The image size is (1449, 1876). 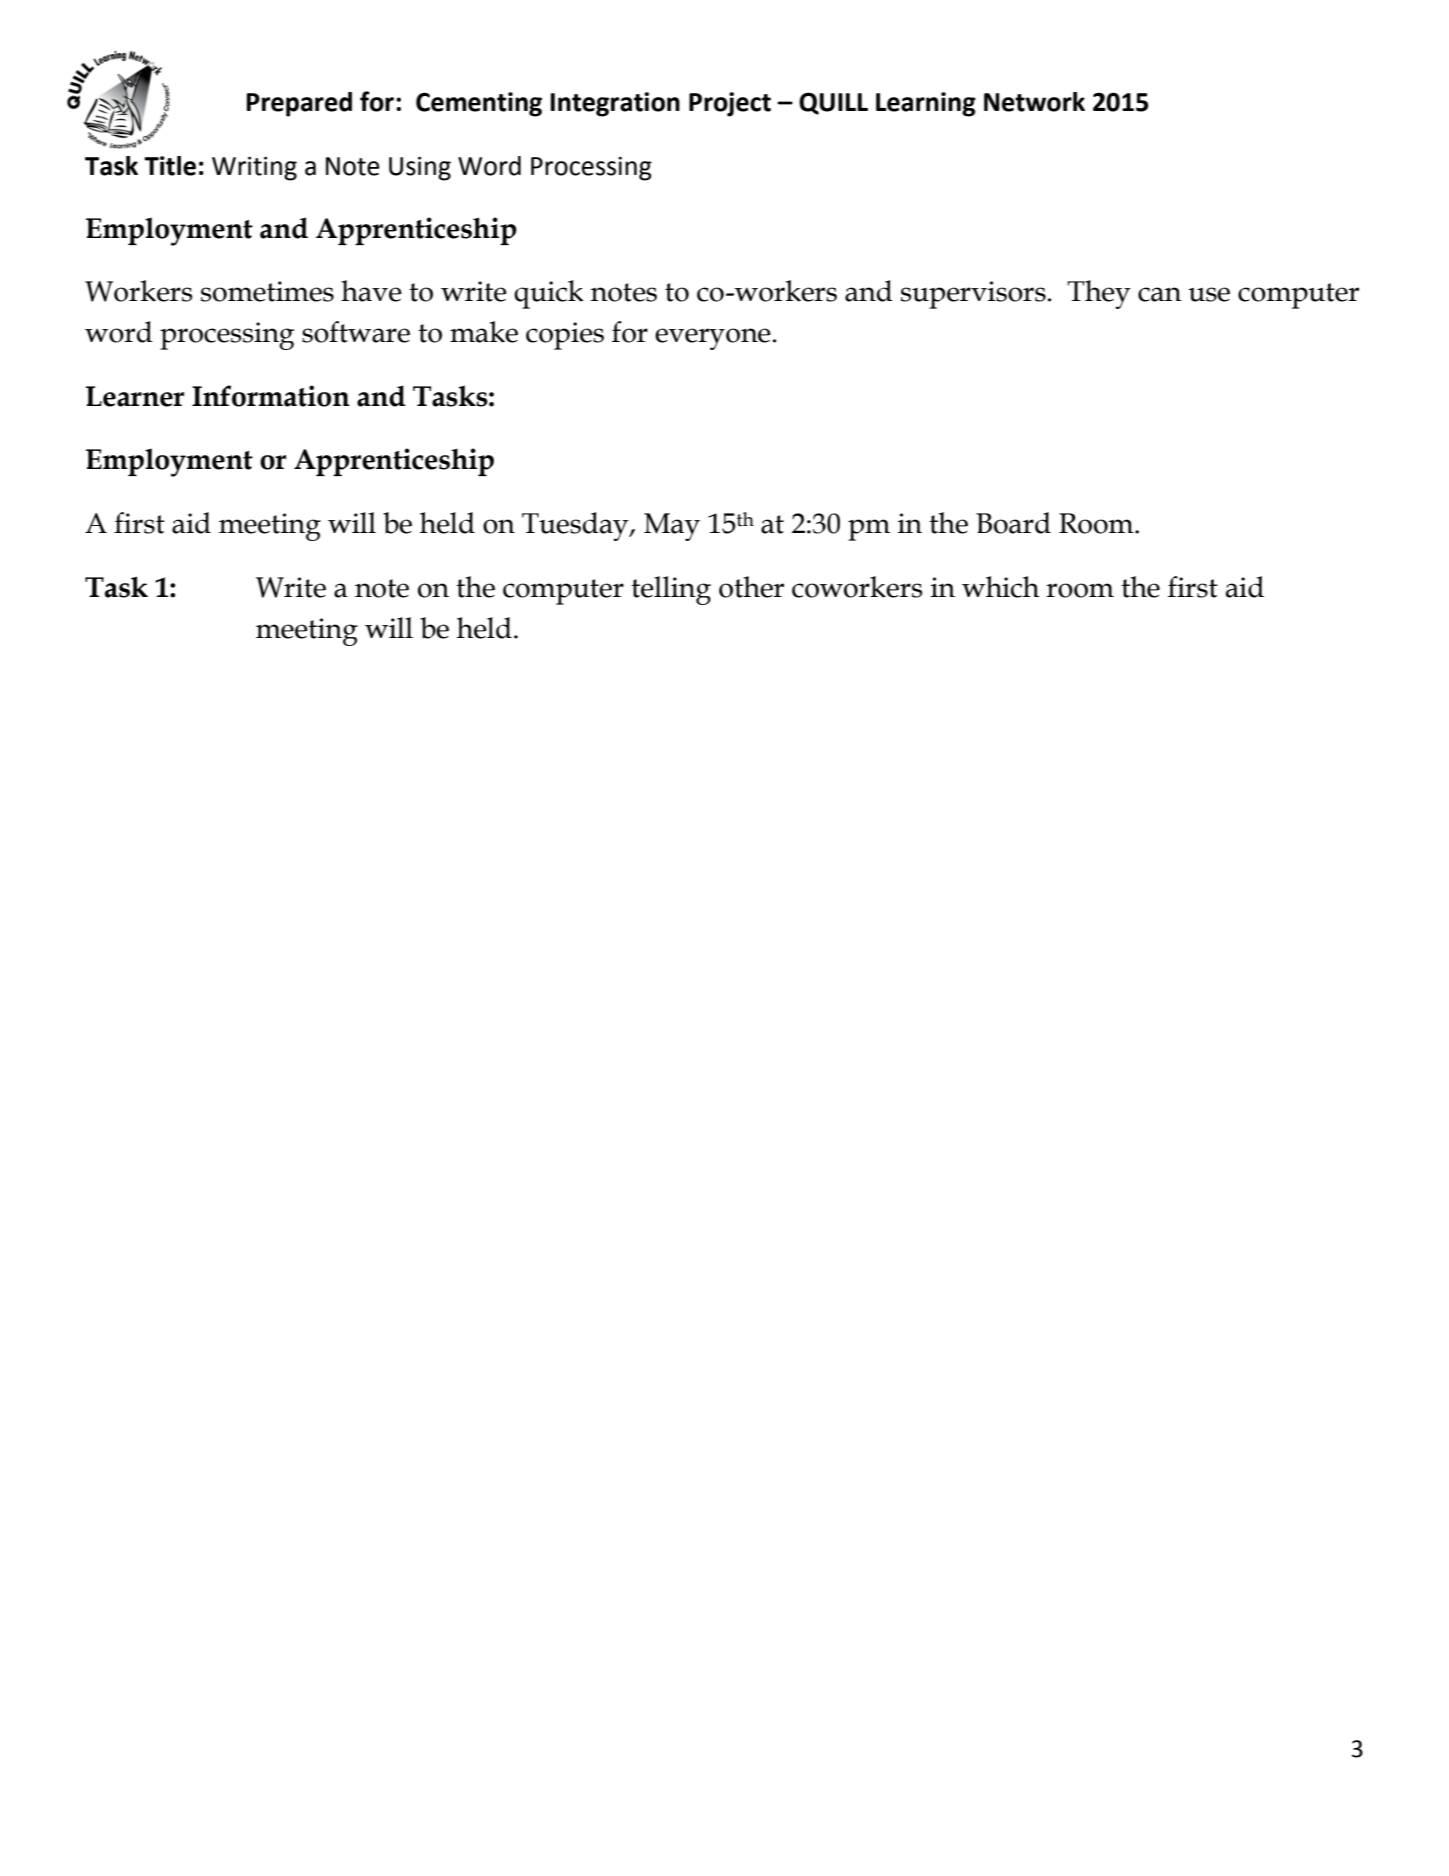 What do you see at coordinates (576, 526) in the screenshot?
I see `Tuesday` at bounding box center [576, 526].
